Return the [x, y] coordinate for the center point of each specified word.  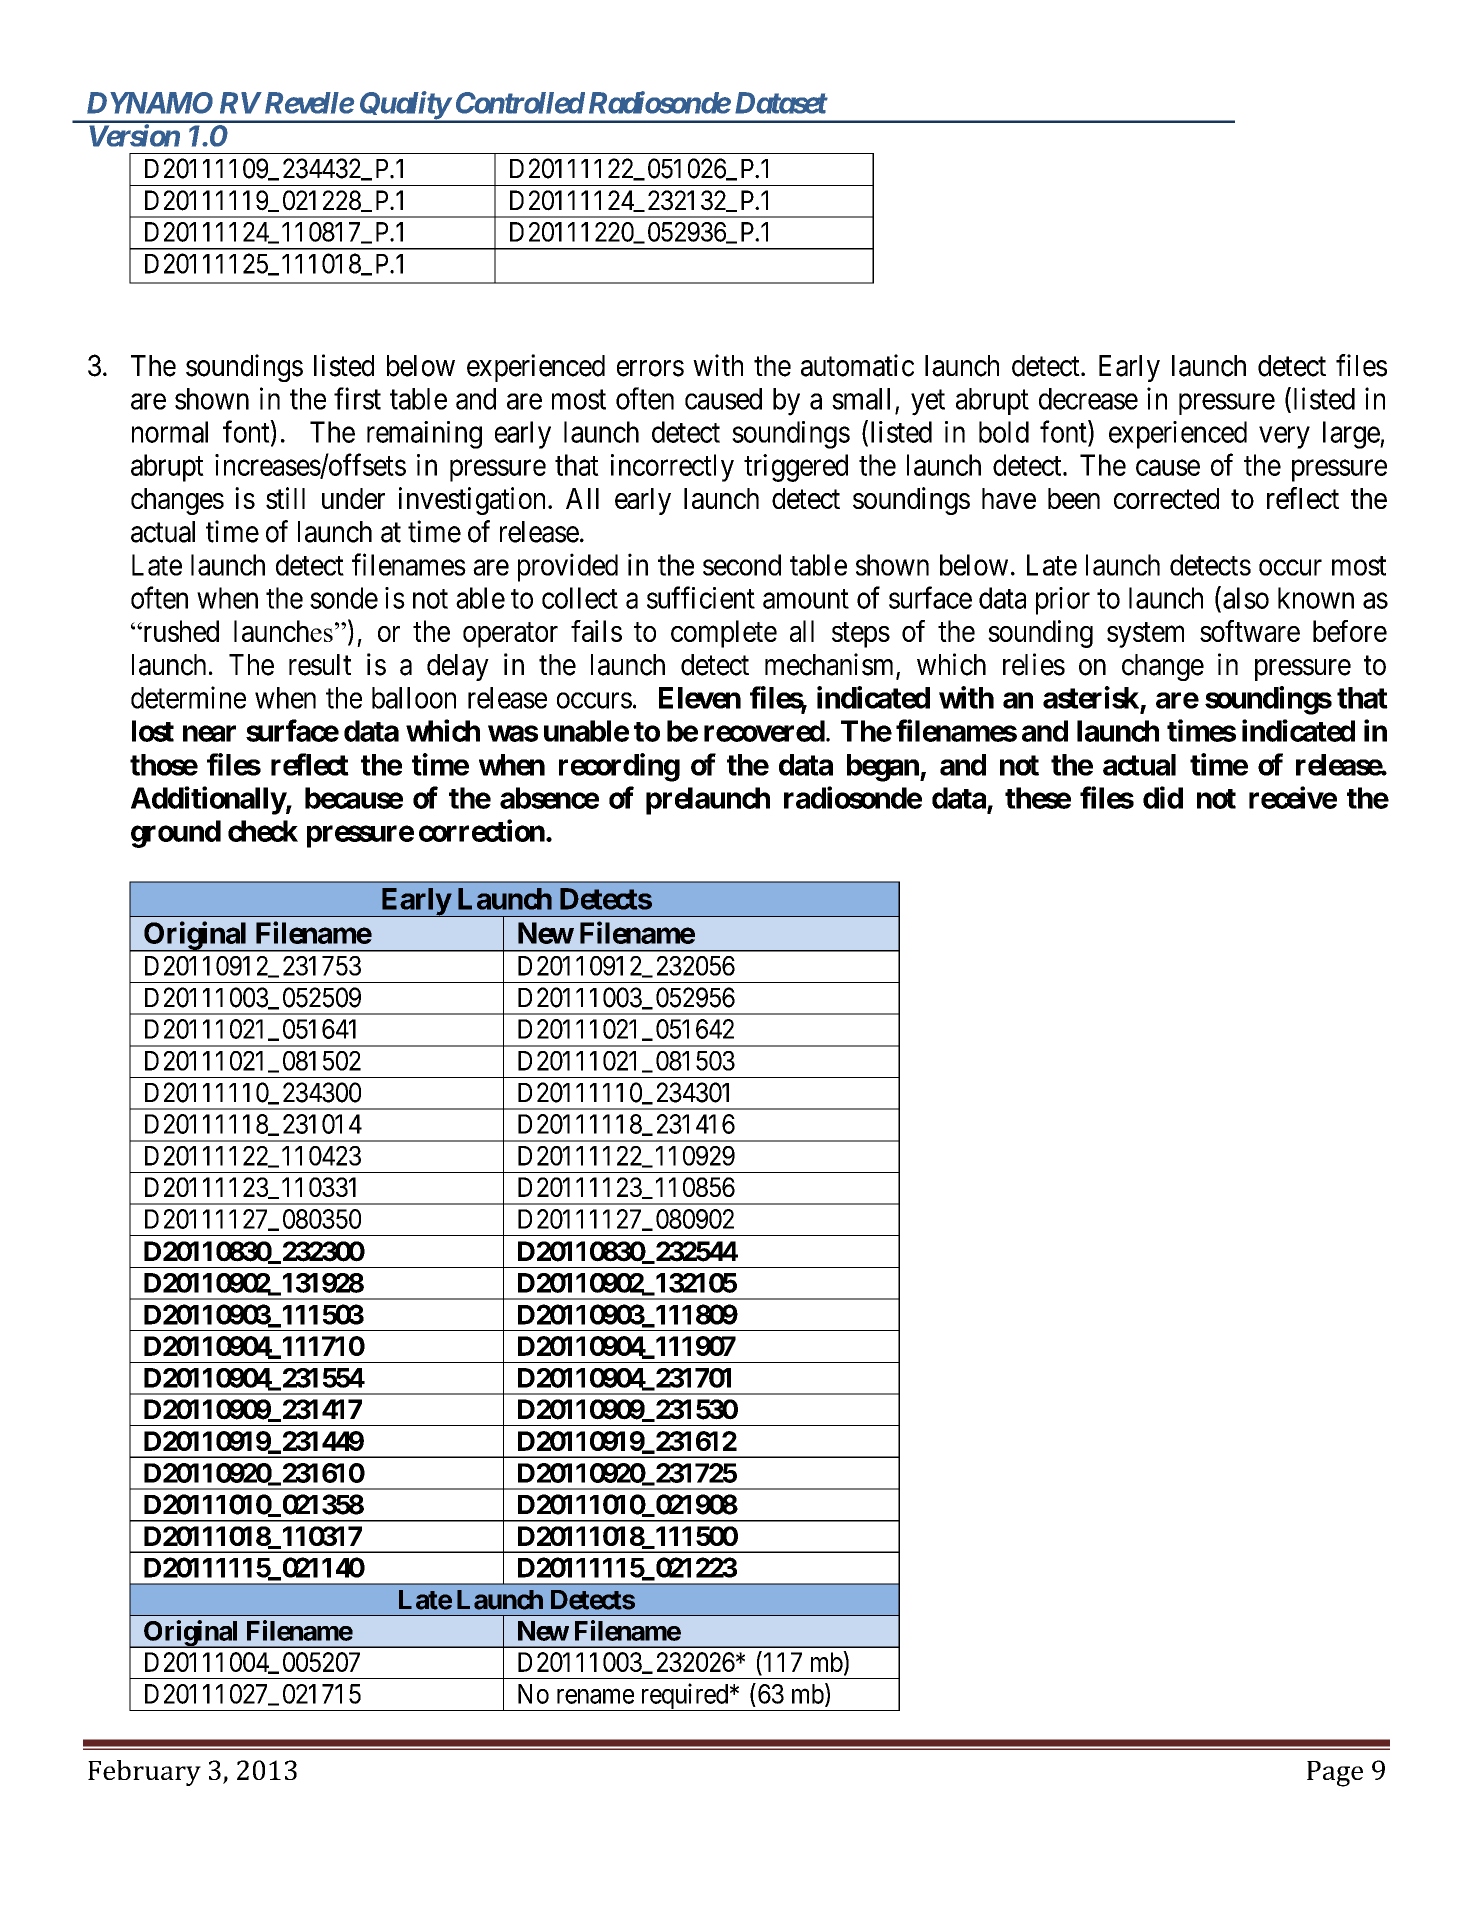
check [263, 831]
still [285, 498]
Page [1335, 1774]
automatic [857, 365]
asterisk [1091, 697]
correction [482, 830]
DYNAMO [150, 103]
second [742, 565]
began [884, 768]
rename [595, 1696]
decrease [1088, 399]
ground [176, 834]
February [144, 1773]
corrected [1166, 498]
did [1163, 797]
